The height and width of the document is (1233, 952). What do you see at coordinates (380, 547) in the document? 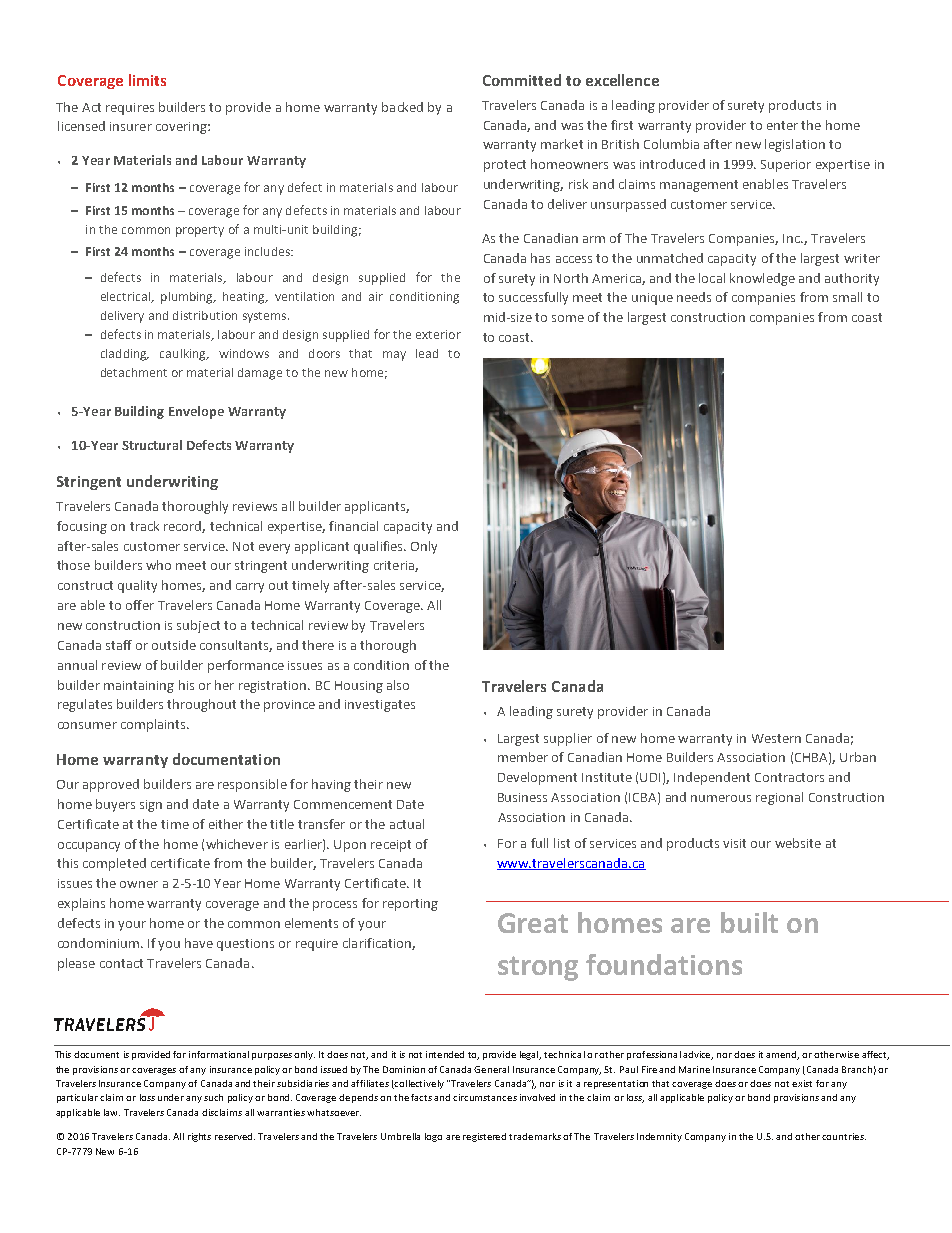
I see `qualifies` at bounding box center [380, 547].
